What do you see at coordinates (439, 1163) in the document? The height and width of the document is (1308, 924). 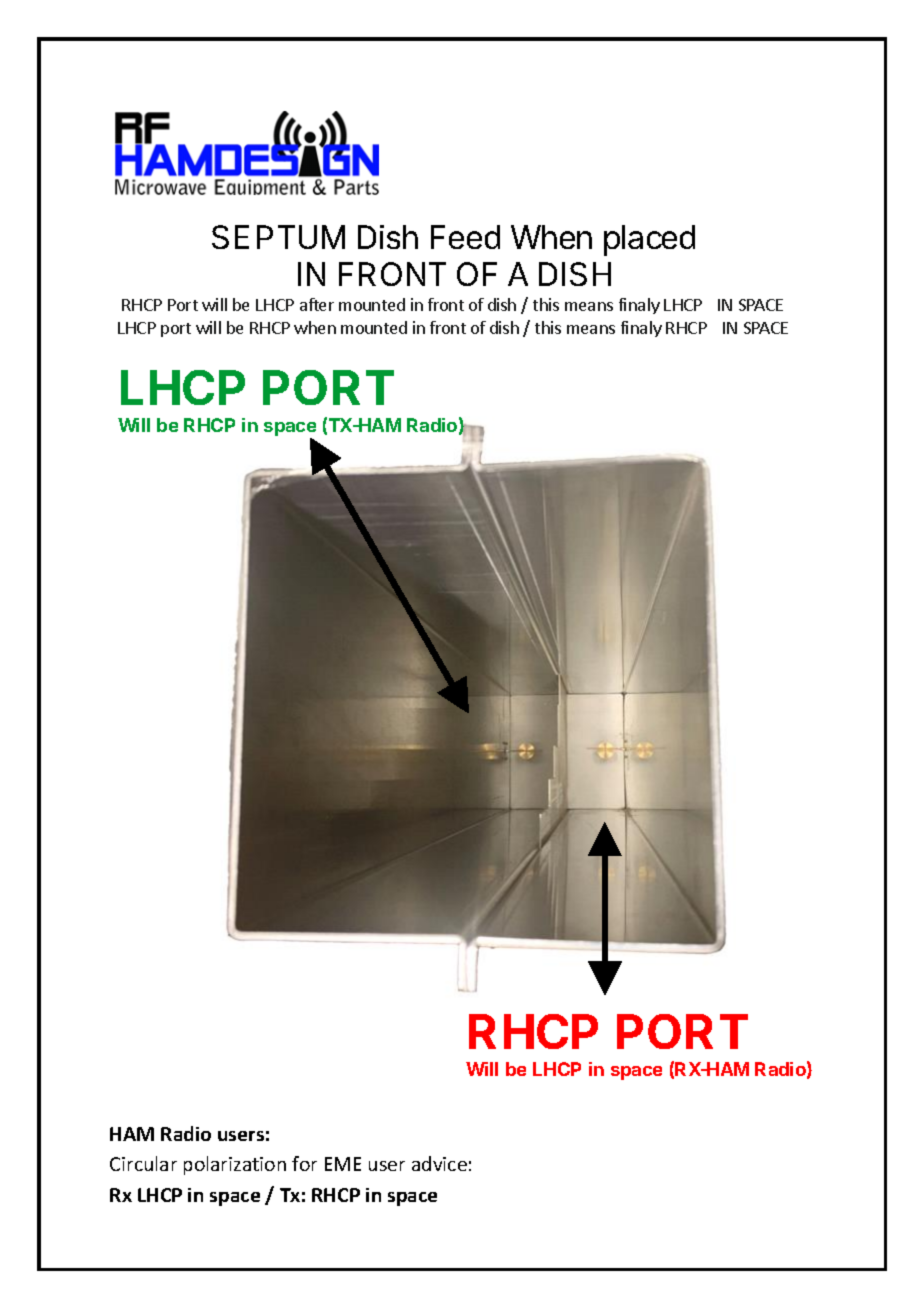 I see `advice` at bounding box center [439, 1163].
